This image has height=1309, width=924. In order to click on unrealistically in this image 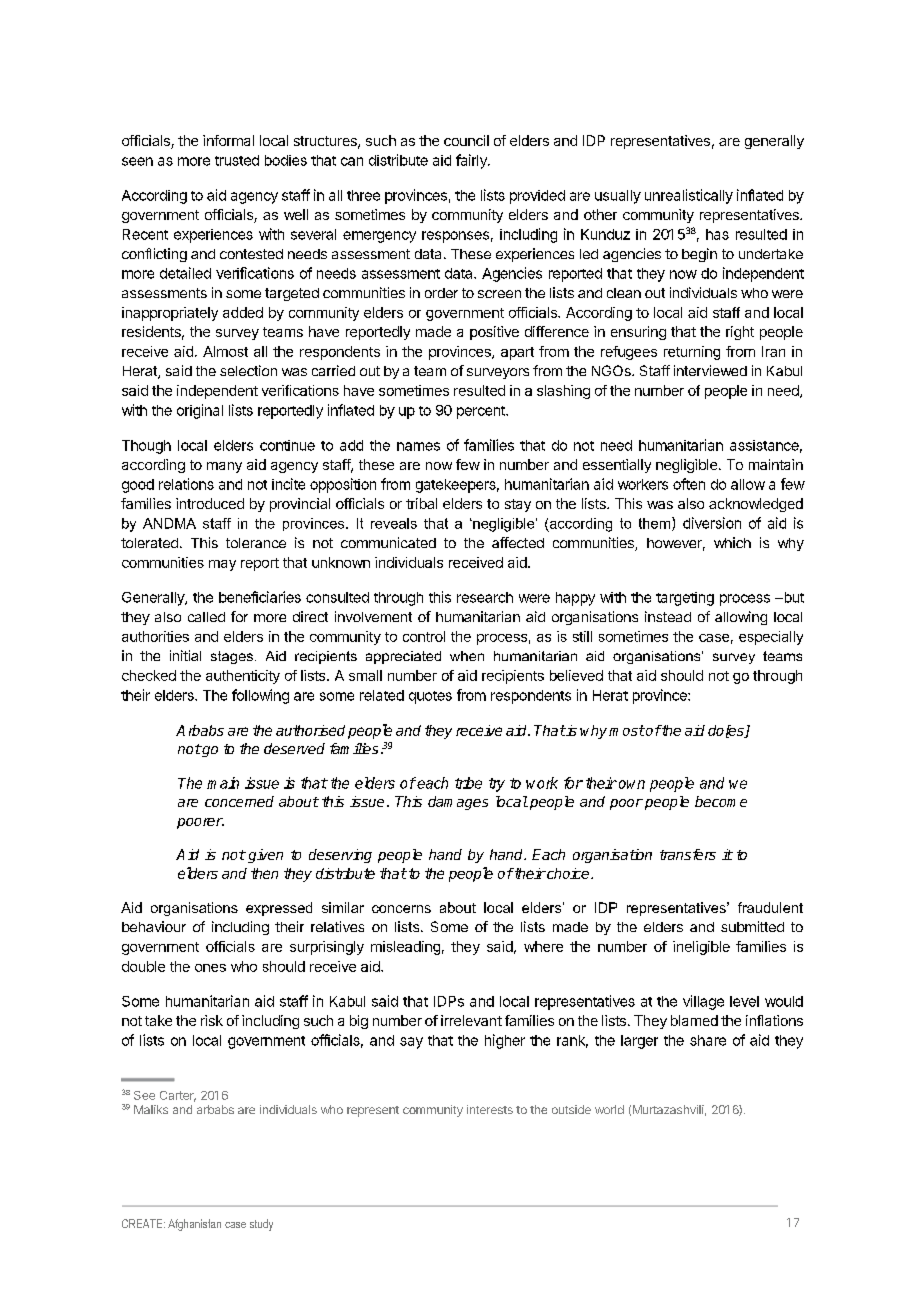, I will do `click(689, 196)`.
